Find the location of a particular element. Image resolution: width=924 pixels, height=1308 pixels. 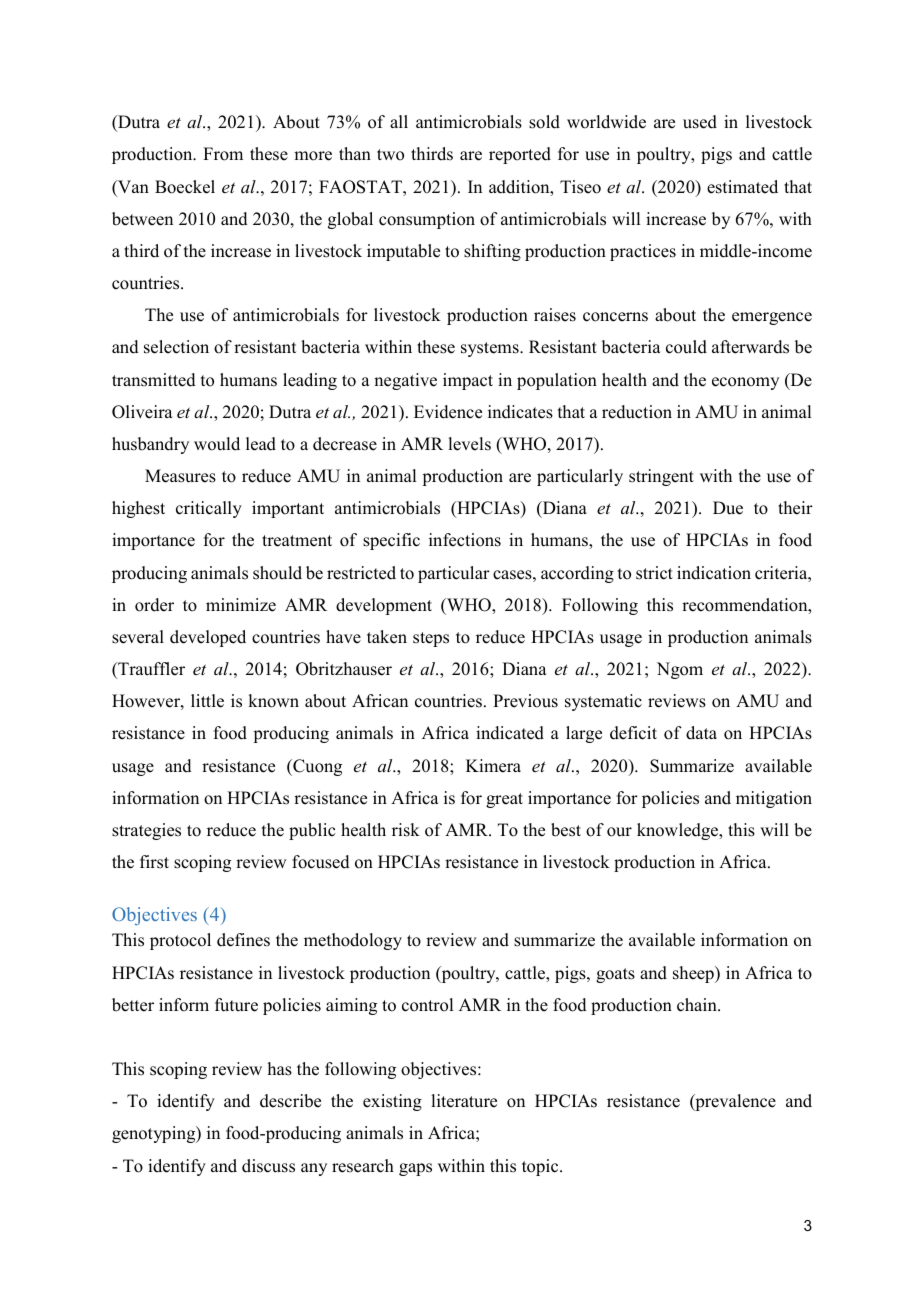

From is located at coordinates (223, 154).
